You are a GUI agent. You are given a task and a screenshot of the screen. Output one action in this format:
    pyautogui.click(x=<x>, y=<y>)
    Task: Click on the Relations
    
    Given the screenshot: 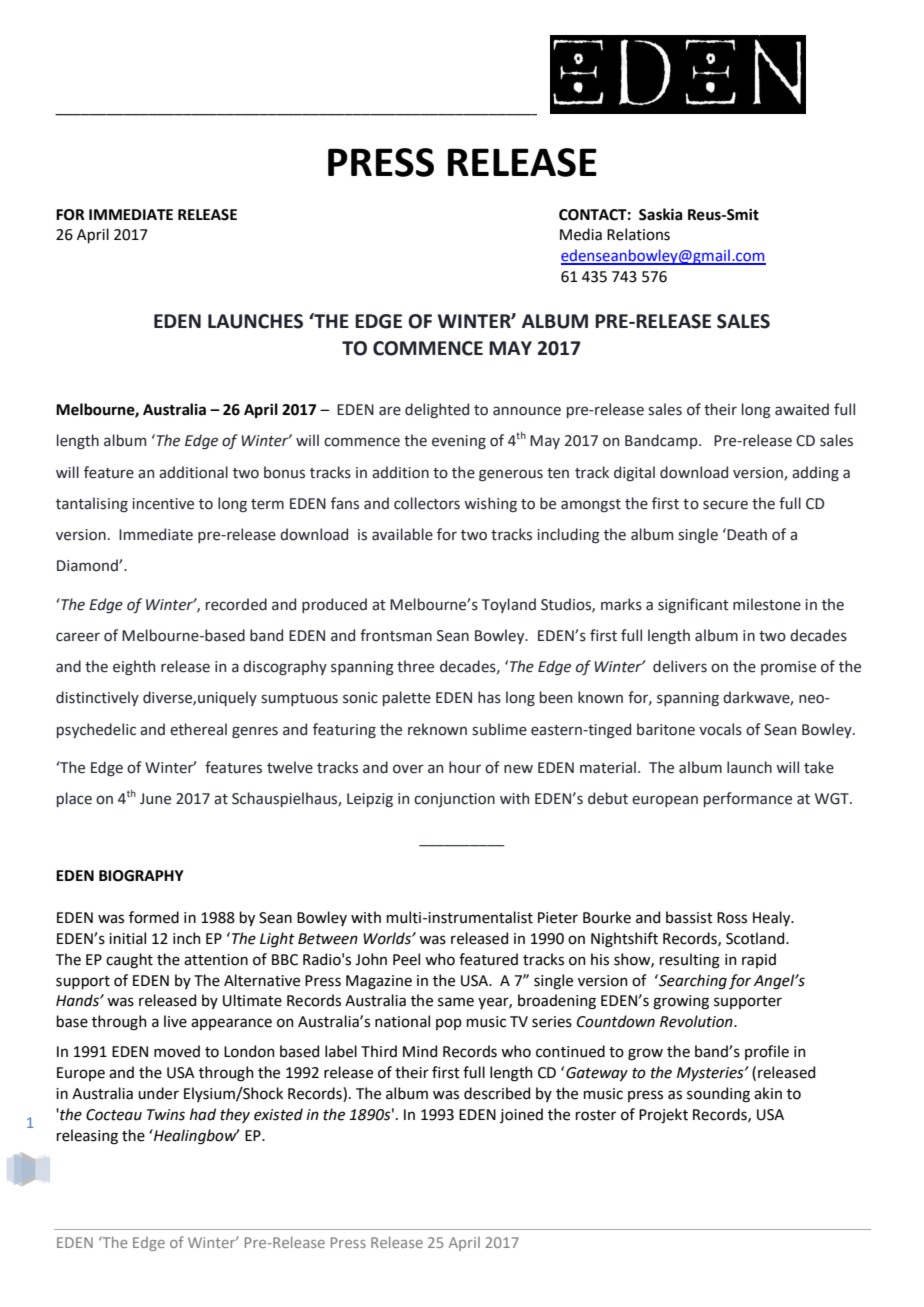 What is the action you would take?
    pyautogui.click(x=638, y=234)
